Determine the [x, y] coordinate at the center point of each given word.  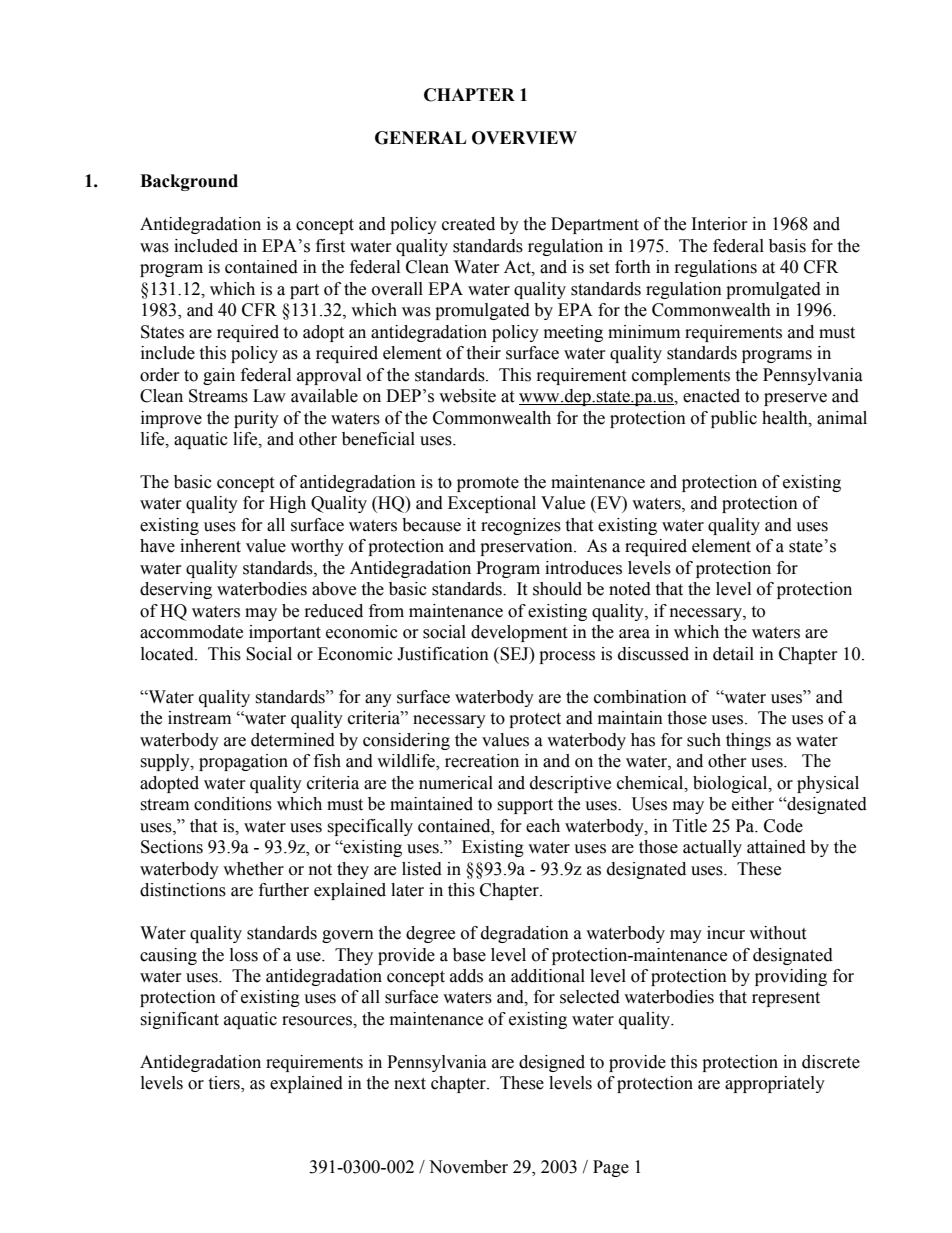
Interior [720, 224]
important [285, 633]
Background [189, 182]
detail [733, 654]
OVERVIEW [524, 138]
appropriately [775, 1084]
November [468, 1167]
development [519, 633]
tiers [225, 1084]
